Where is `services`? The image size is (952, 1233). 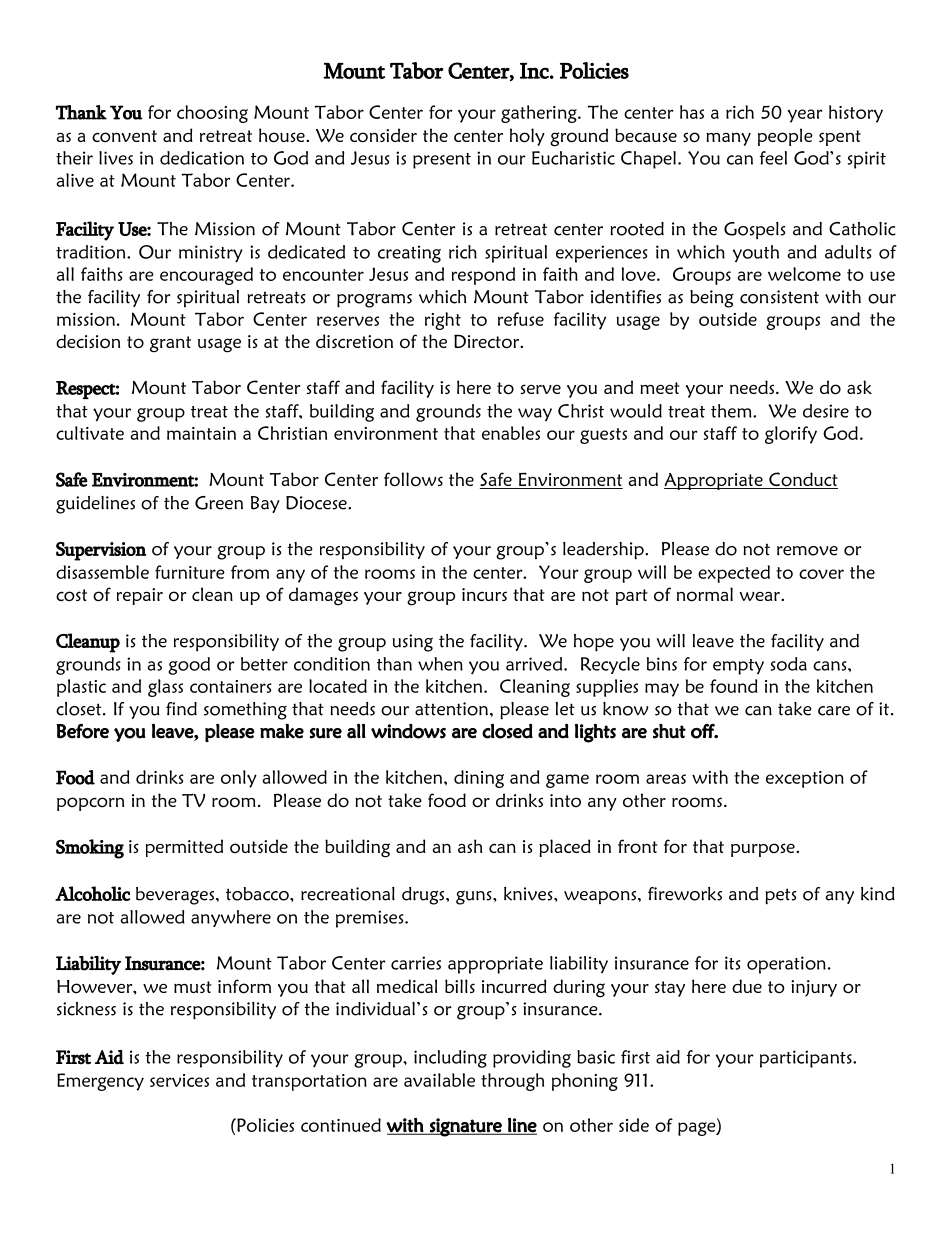
services is located at coordinates (179, 1080).
